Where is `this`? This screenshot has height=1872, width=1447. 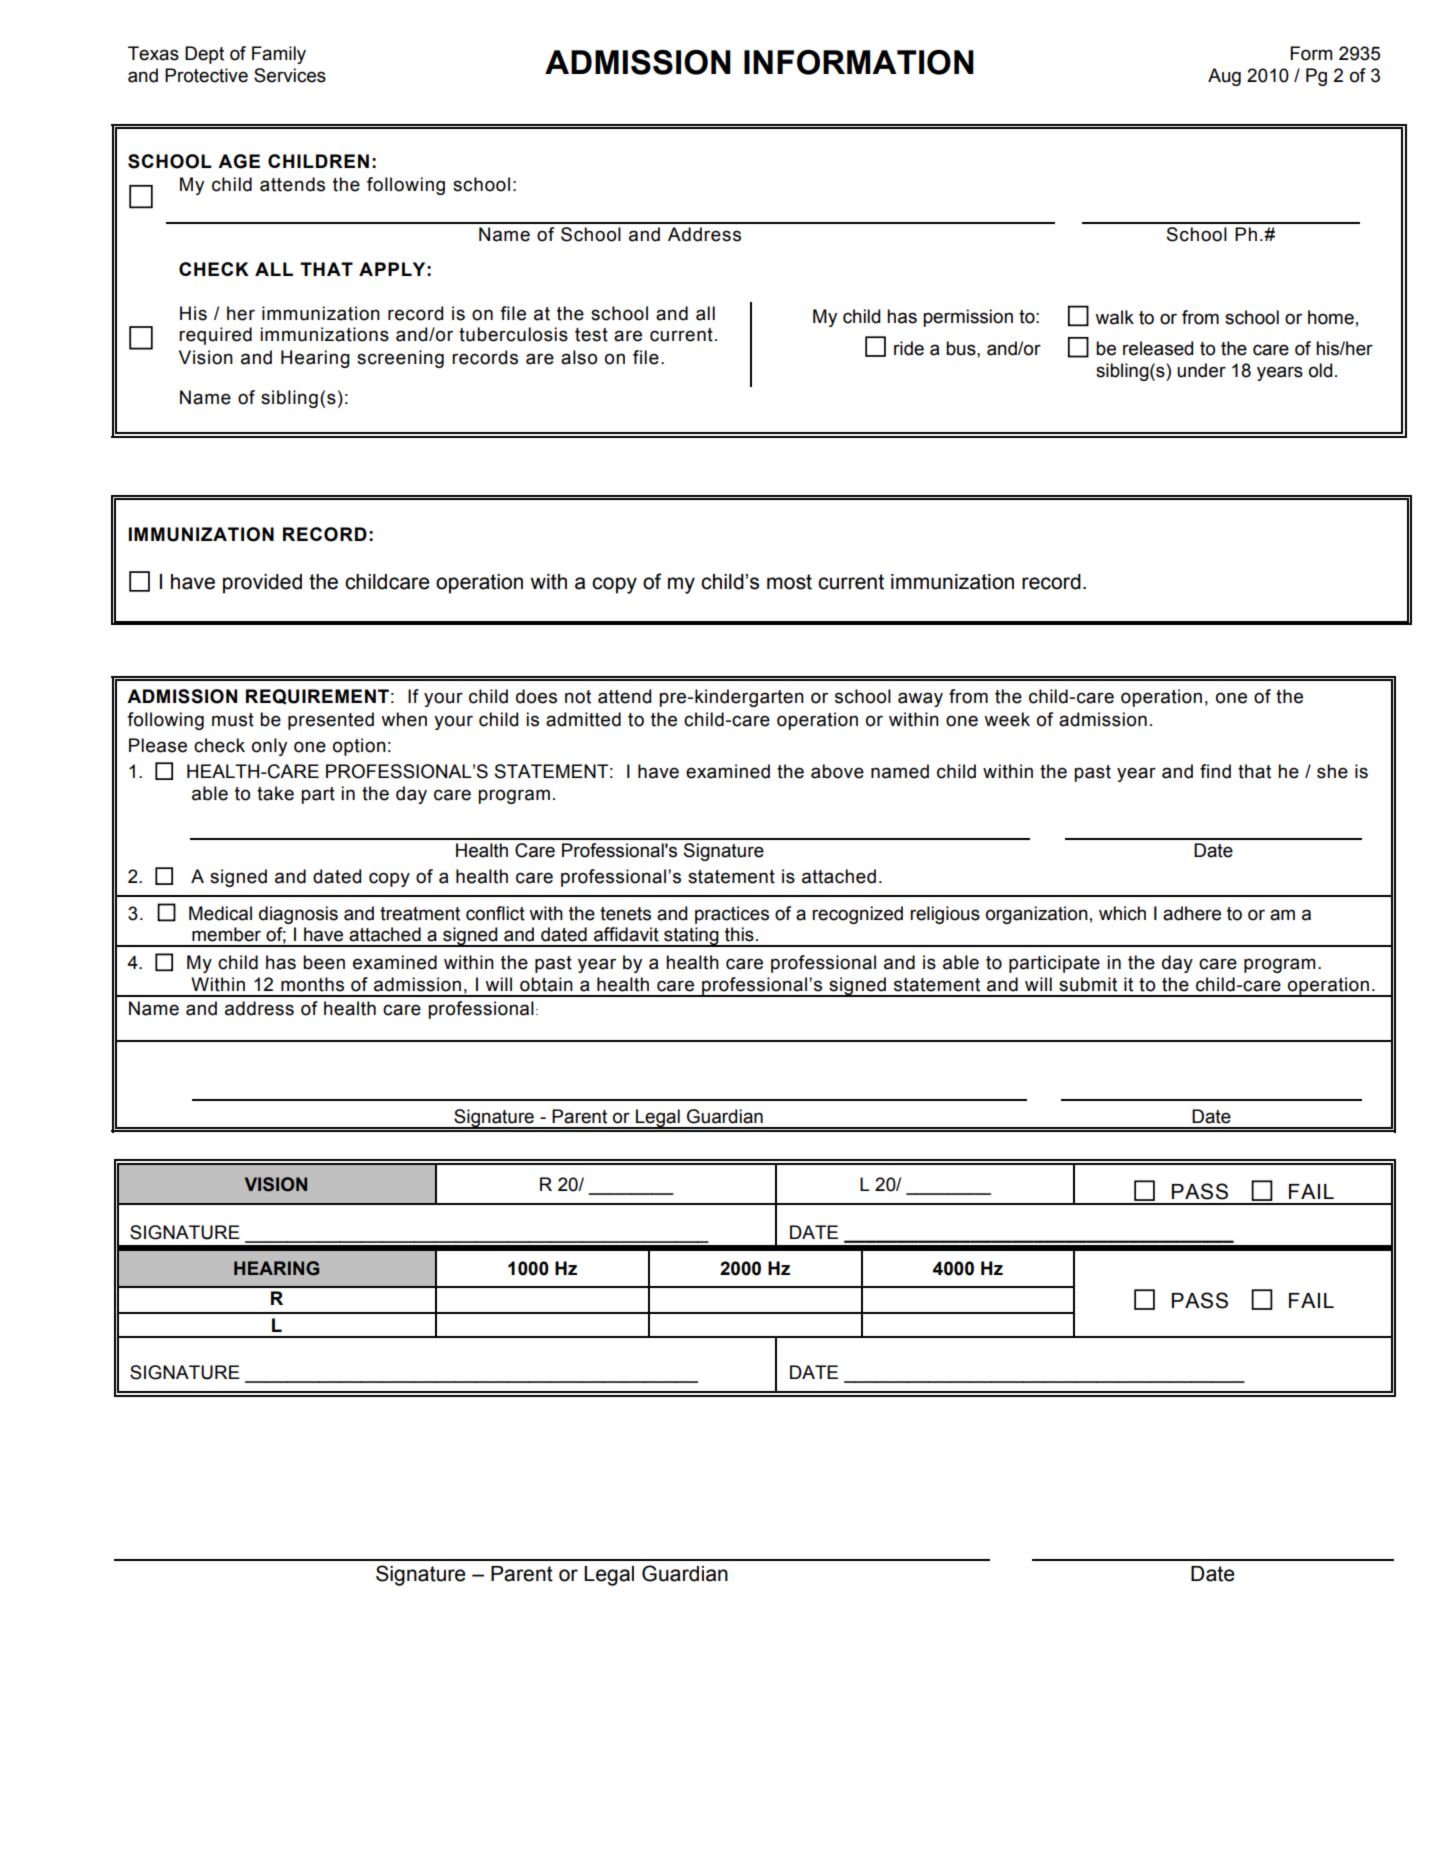 this is located at coordinates (739, 934).
